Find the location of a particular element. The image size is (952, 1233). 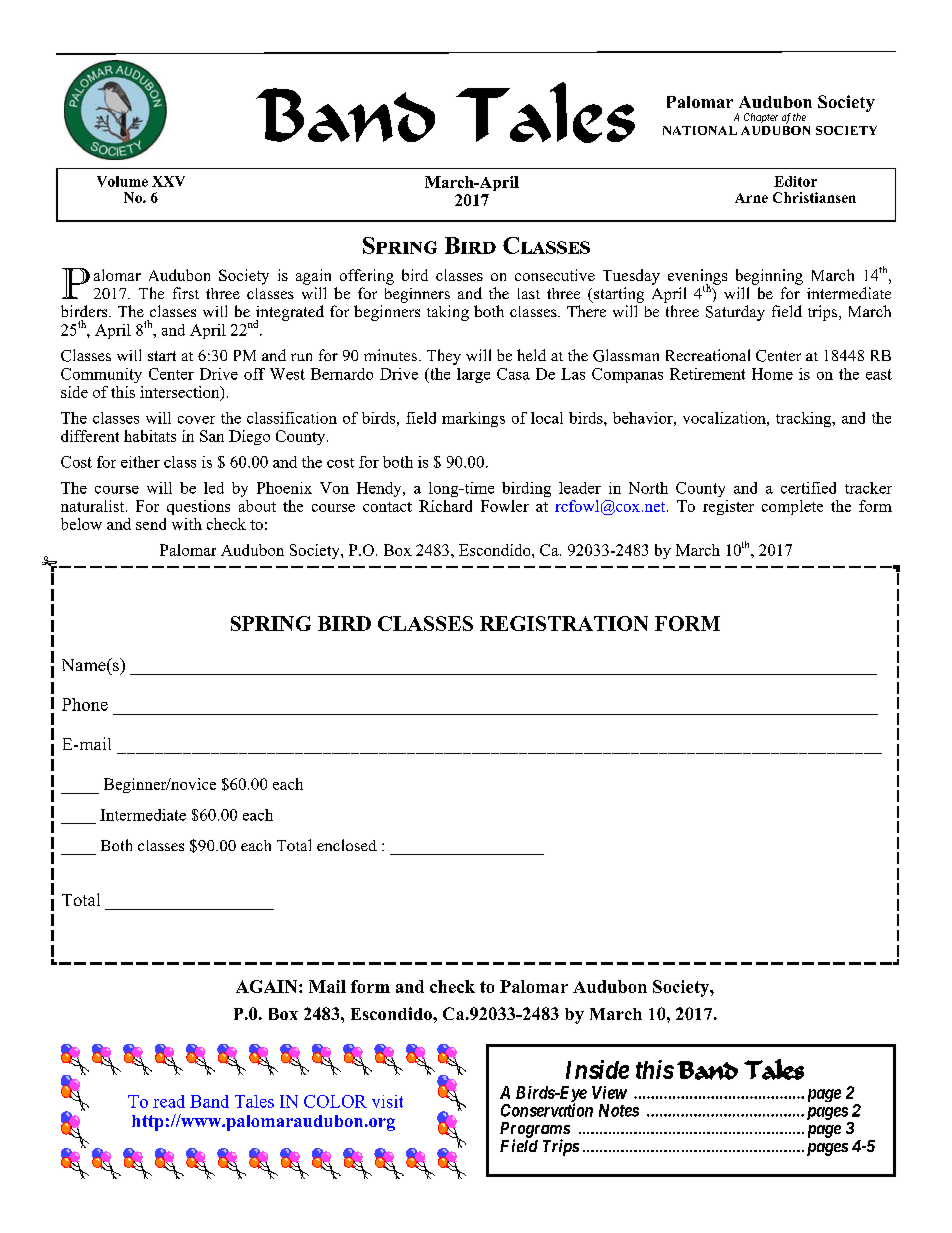

XXV is located at coordinates (168, 181).
